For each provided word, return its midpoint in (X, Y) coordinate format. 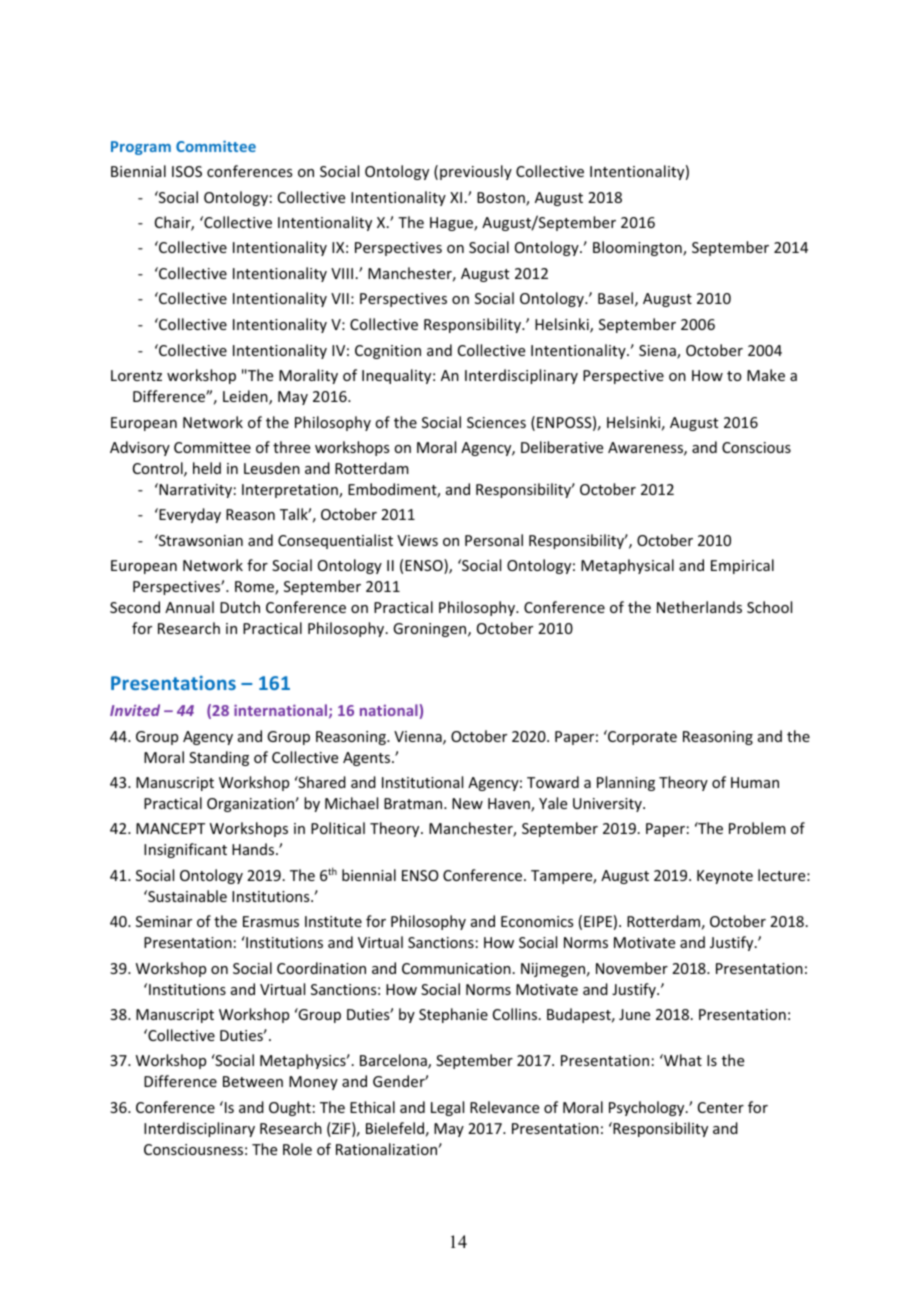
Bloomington (638, 248)
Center (721, 1107)
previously (476, 172)
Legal (447, 1108)
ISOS (187, 171)
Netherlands (699, 607)
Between (253, 1081)
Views (417, 540)
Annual (189, 607)
